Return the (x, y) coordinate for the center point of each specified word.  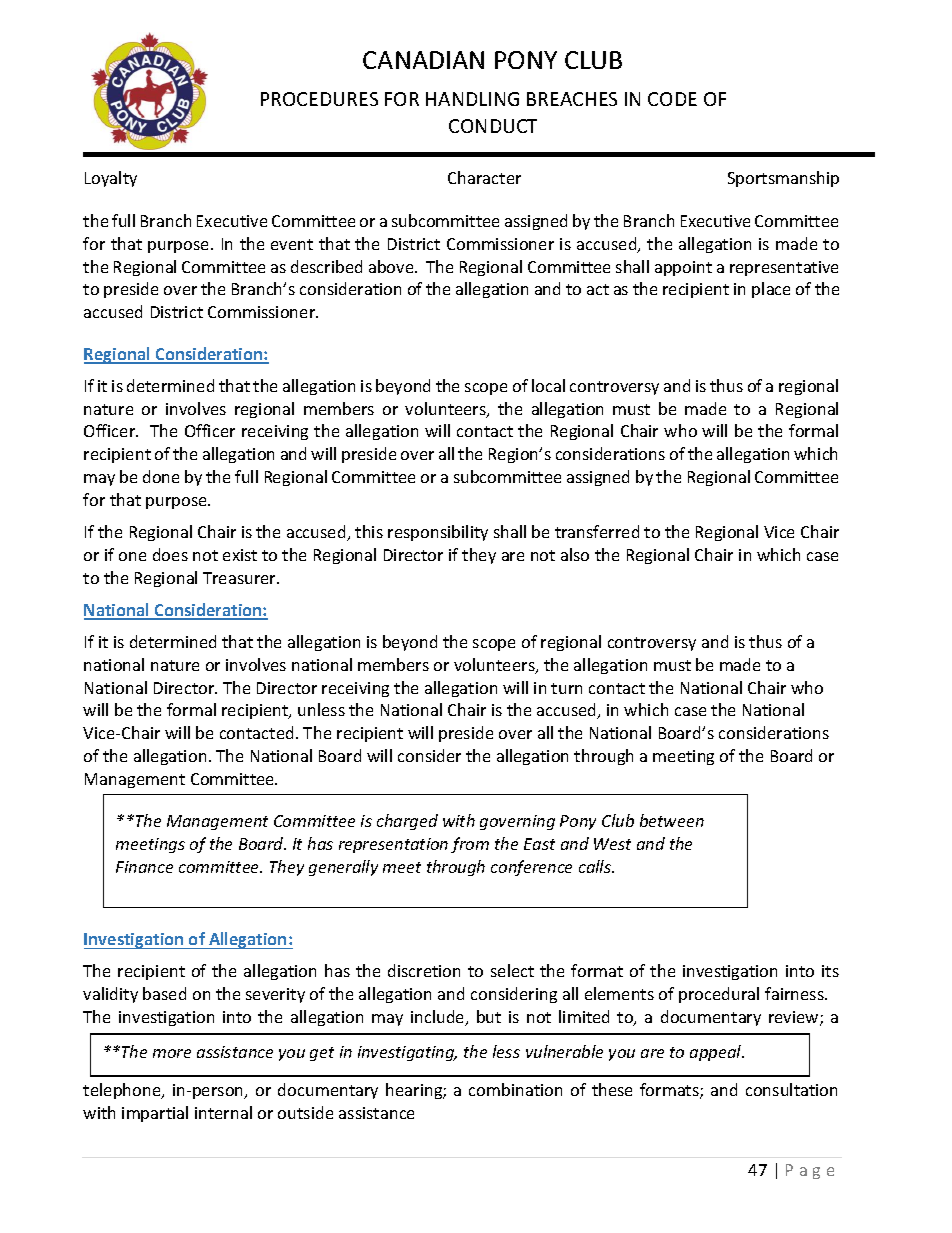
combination (515, 1089)
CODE (672, 99)
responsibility (438, 533)
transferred (597, 531)
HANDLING (472, 99)
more (172, 1053)
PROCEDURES (319, 99)
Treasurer (241, 578)
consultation (791, 1089)
